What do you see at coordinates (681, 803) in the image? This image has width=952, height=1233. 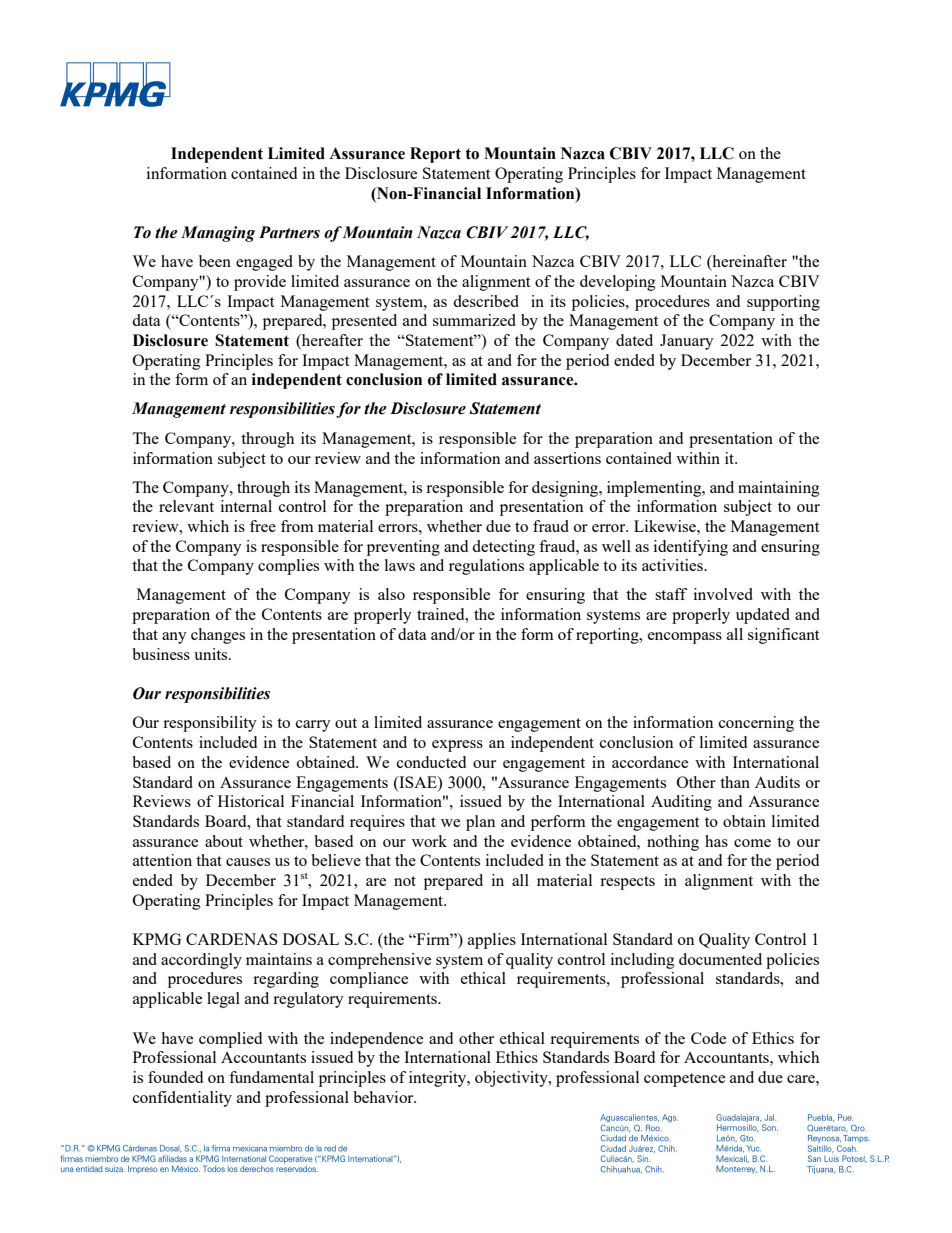 I see `Auditing` at bounding box center [681, 803].
